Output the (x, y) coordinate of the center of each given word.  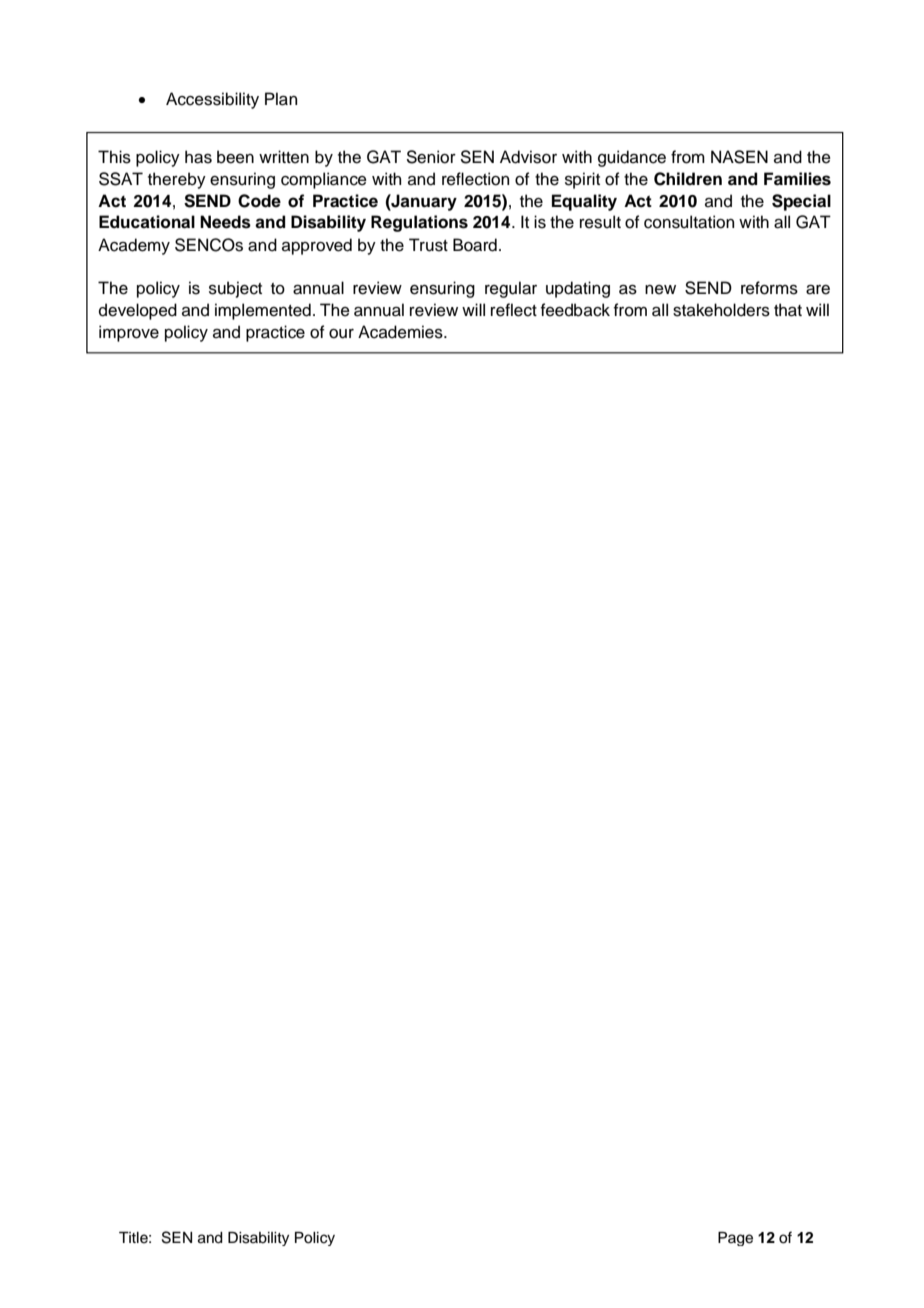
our (341, 334)
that (788, 310)
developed (138, 311)
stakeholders (721, 310)
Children (688, 179)
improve (129, 333)
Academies (401, 332)
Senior (431, 157)
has (198, 157)
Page (735, 1239)
